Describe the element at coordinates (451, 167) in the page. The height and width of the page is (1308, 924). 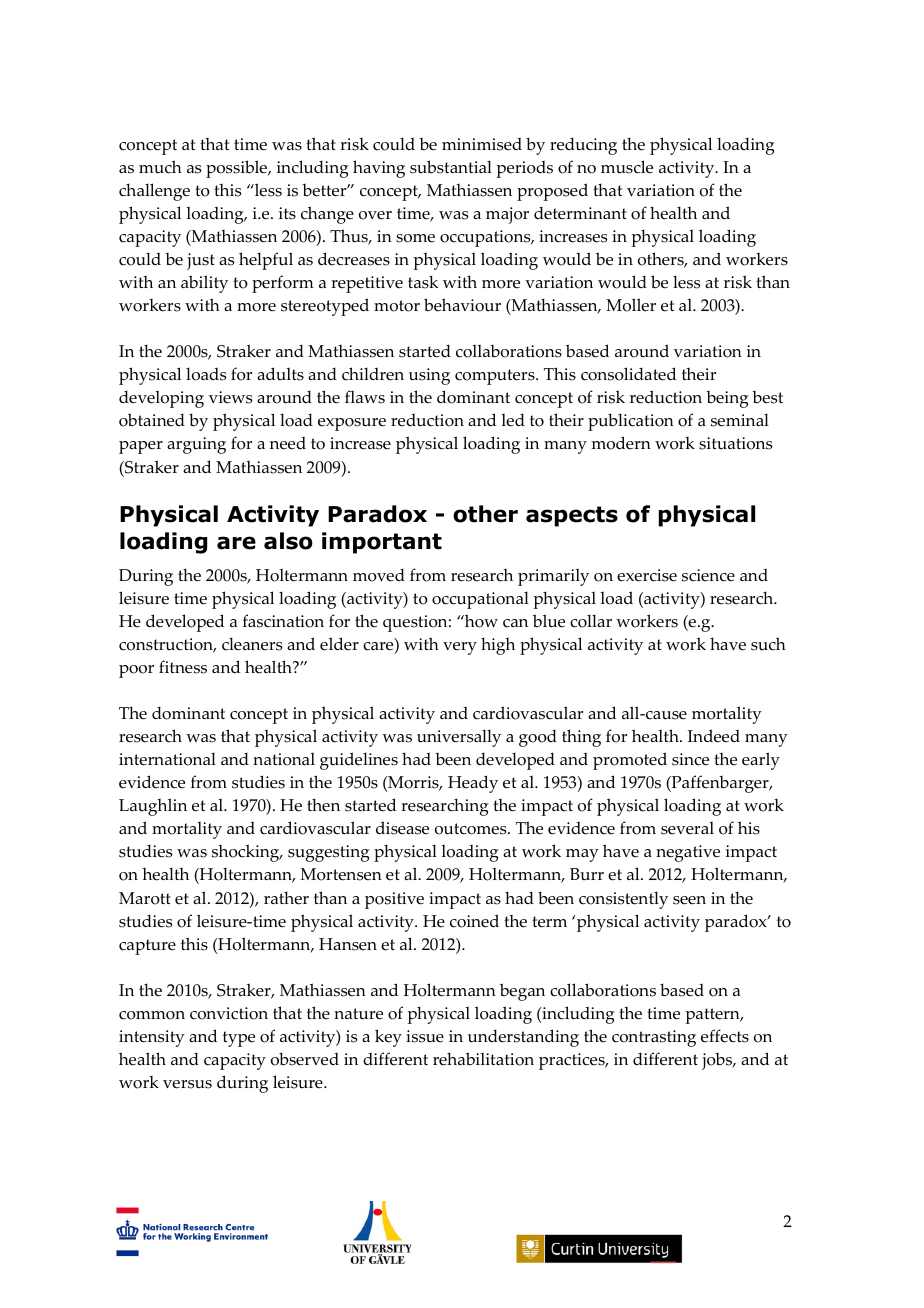
I see `substantial` at that location.
